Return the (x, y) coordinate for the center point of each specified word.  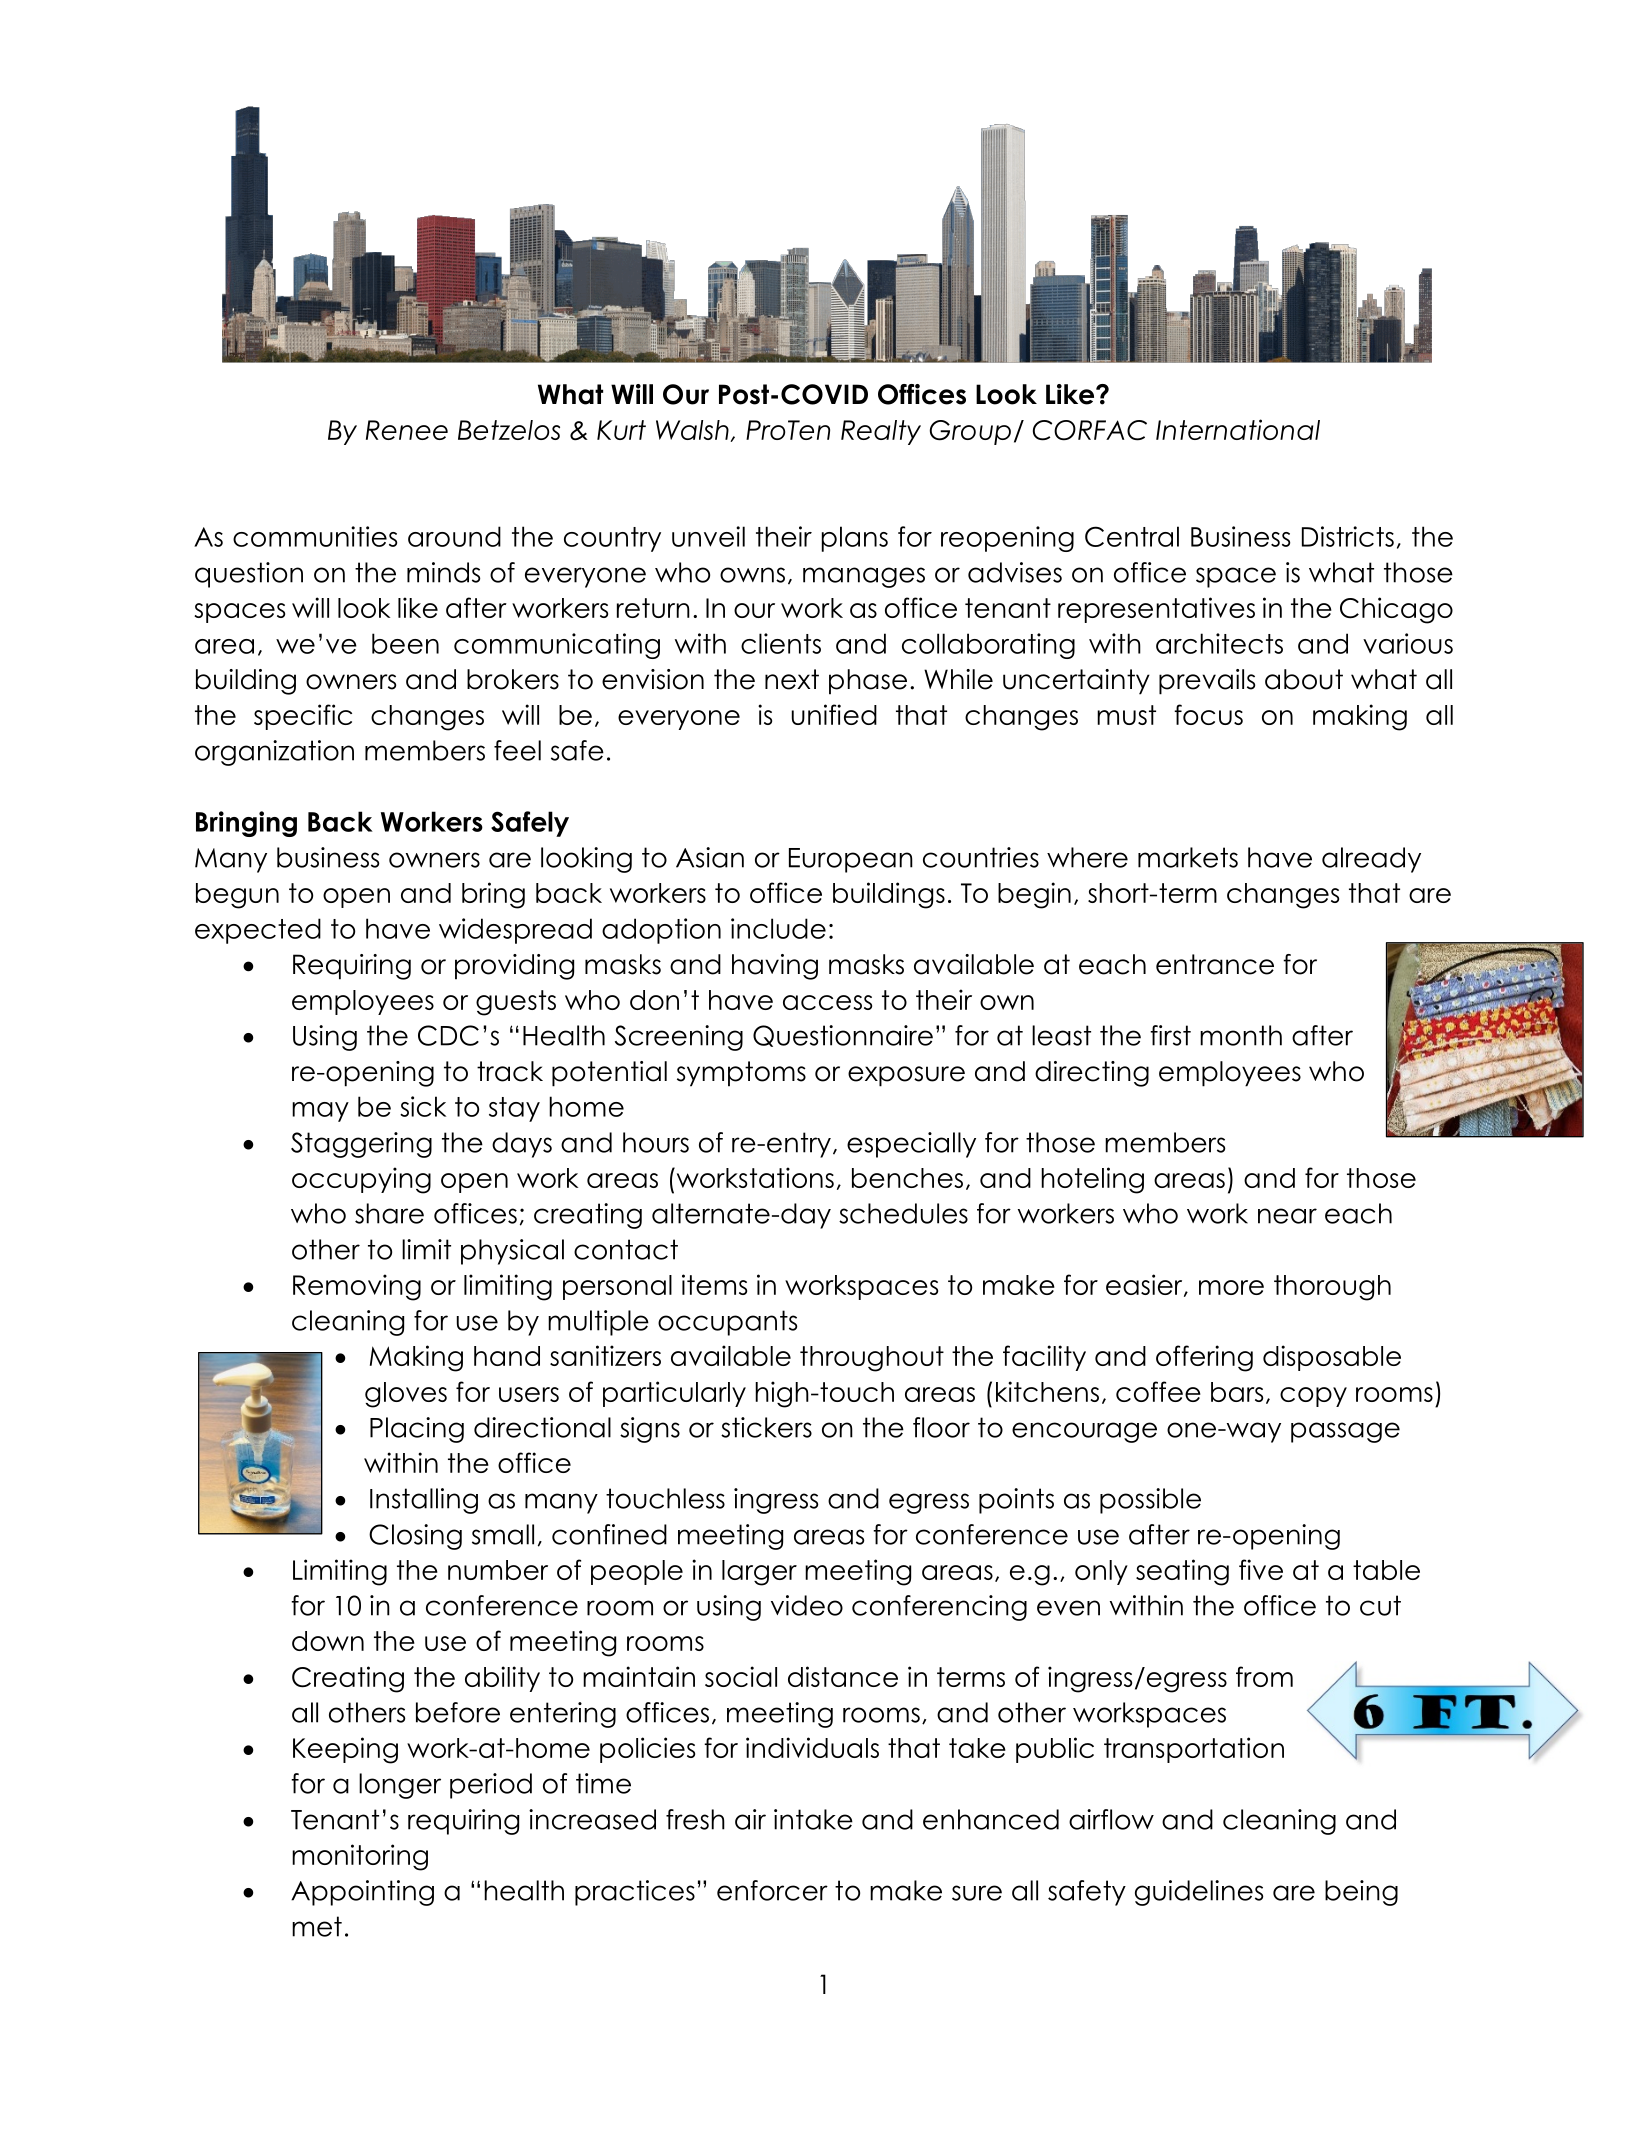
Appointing (362, 1893)
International (1238, 429)
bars (1237, 1392)
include (778, 928)
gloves (406, 1395)
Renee (407, 430)
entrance (1215, 964)
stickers (766, 1427)
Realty (881, 432)
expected (258, 931)
